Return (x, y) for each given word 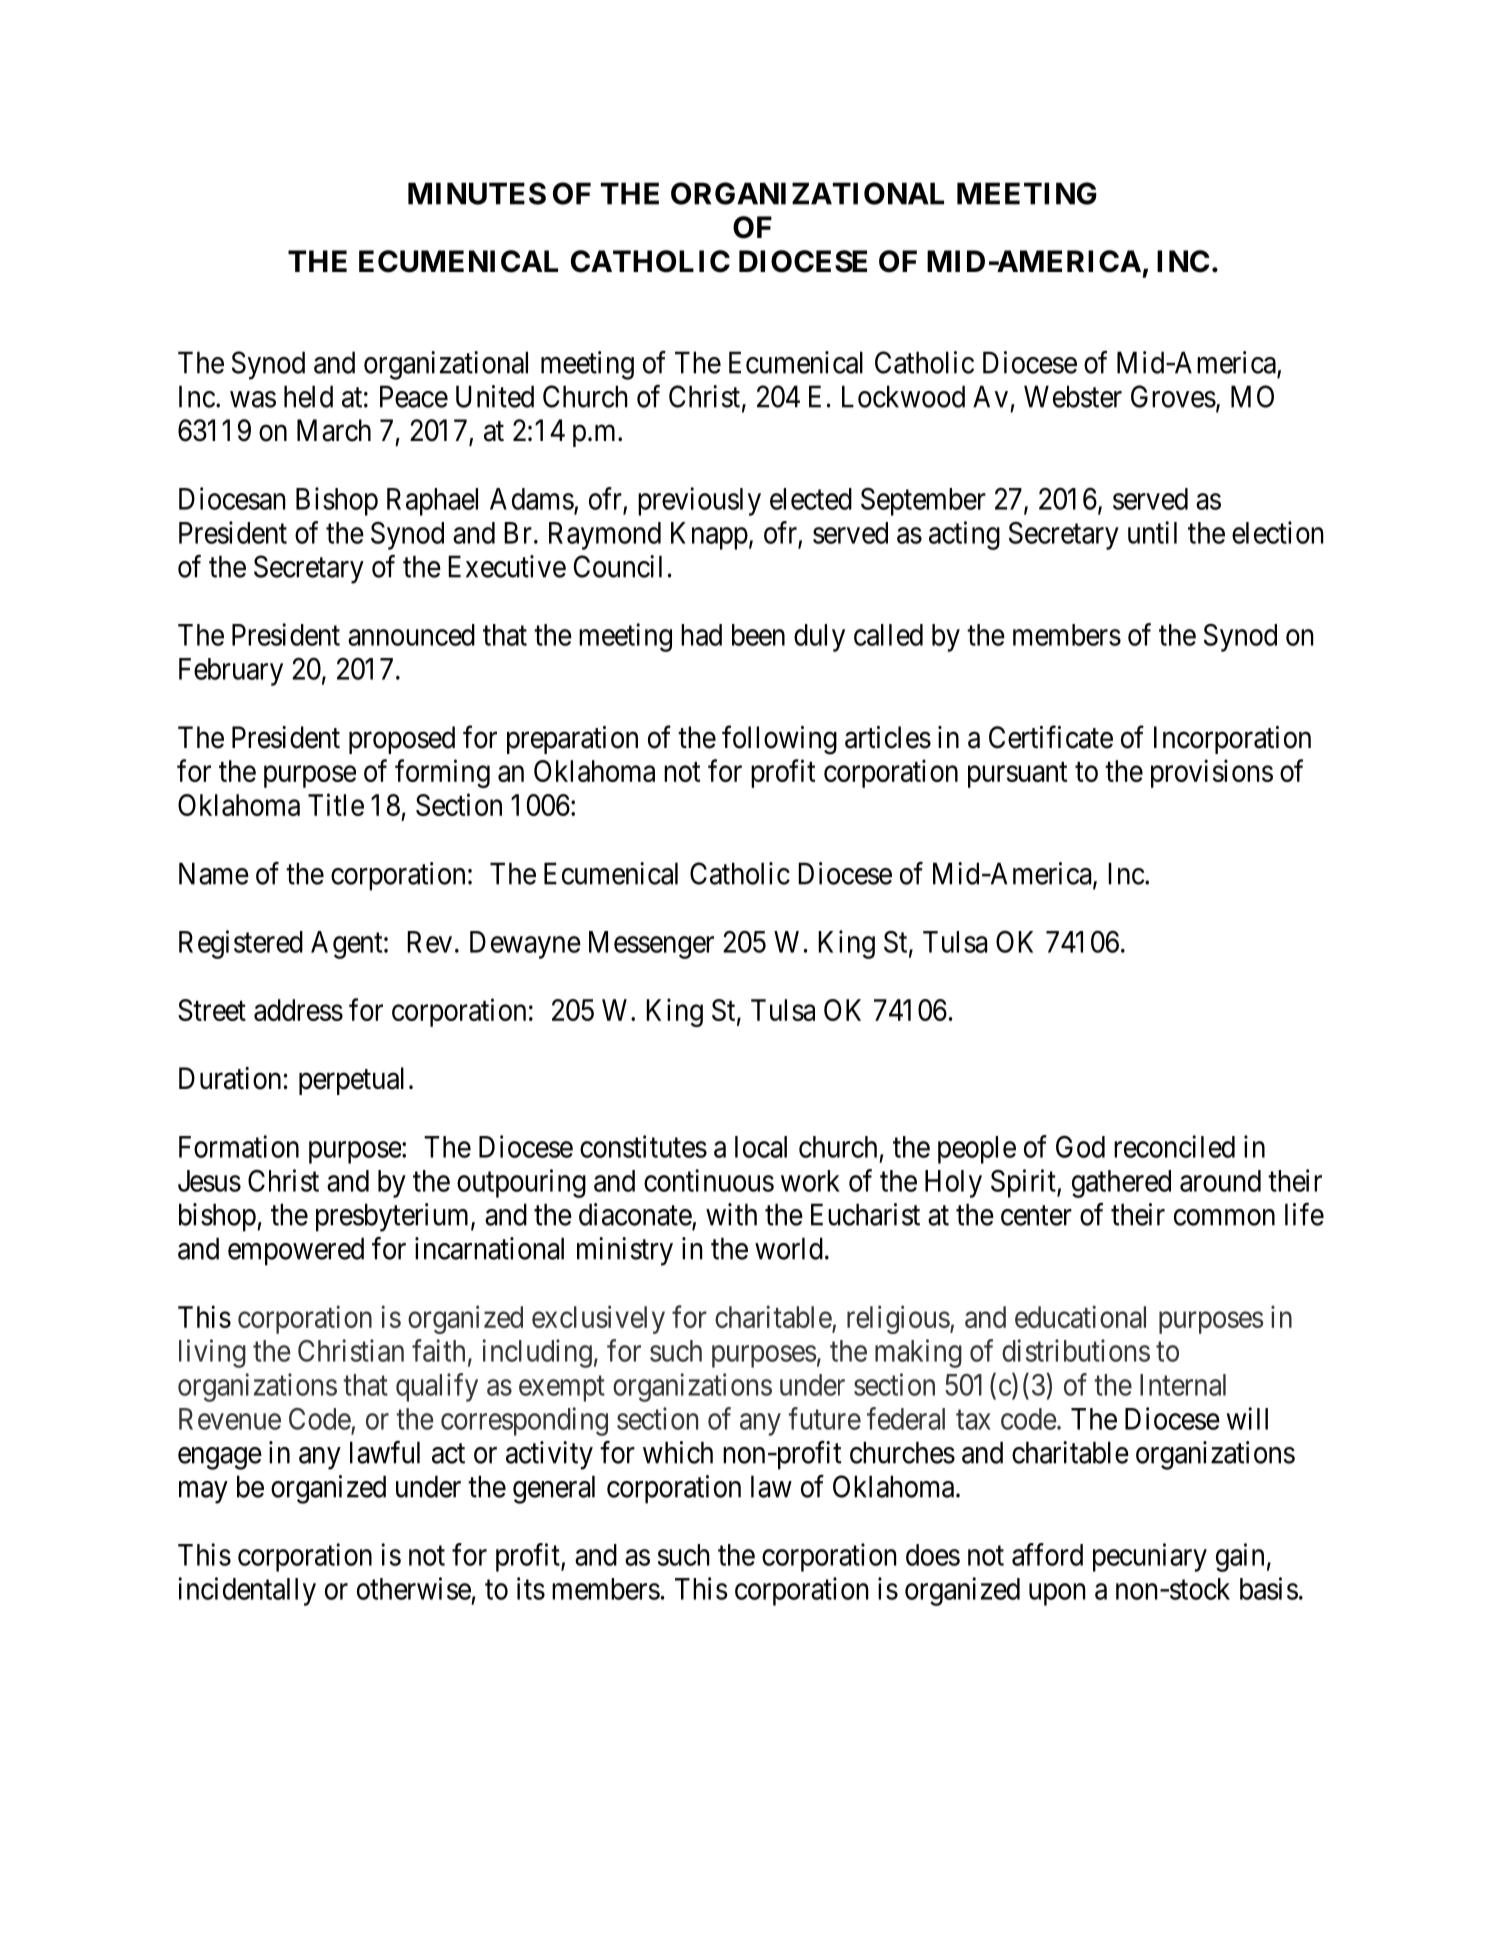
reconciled (1174, 1146)
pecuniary (1150, 1557)
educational (1080, 1316)
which (678, 1452)
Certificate (1051, 737)
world (789, 1248)
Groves (1173, 396)
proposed (402, 740)
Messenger (651, 945)
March (334, 430)
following (779, 740)
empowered (296, 1251)
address (298, 1010)
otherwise (414, 1588)
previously (699, 501)
